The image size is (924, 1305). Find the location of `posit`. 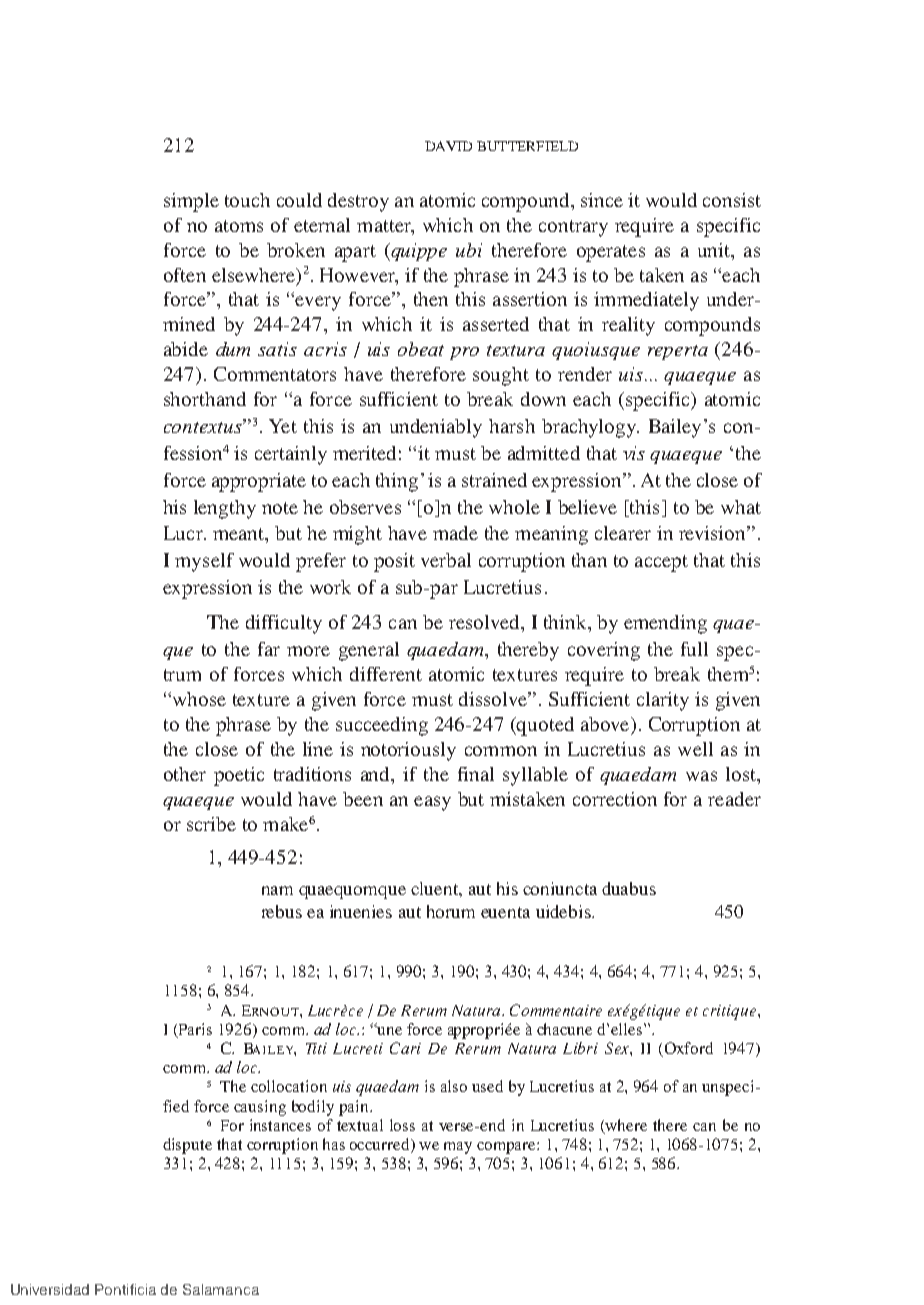

posit is located at coordinates (394, 562).
